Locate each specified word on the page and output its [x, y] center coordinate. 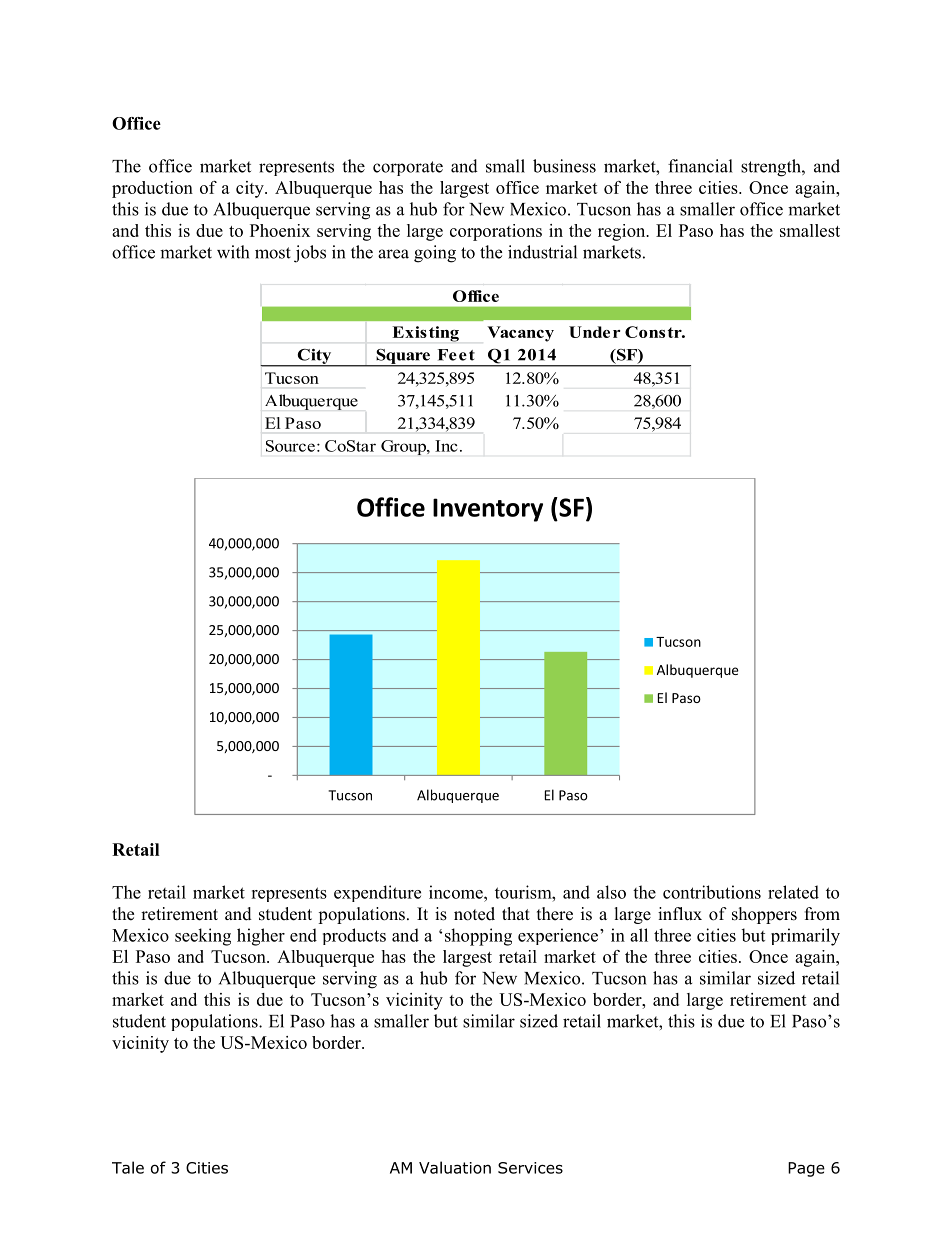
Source [290, 446]
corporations [496, 232]
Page [806, 1169]
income [457, 892]
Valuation [455, 1167]
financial [700, 166]
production [152, 189]
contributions [712, 892]
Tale [128, 1167]
